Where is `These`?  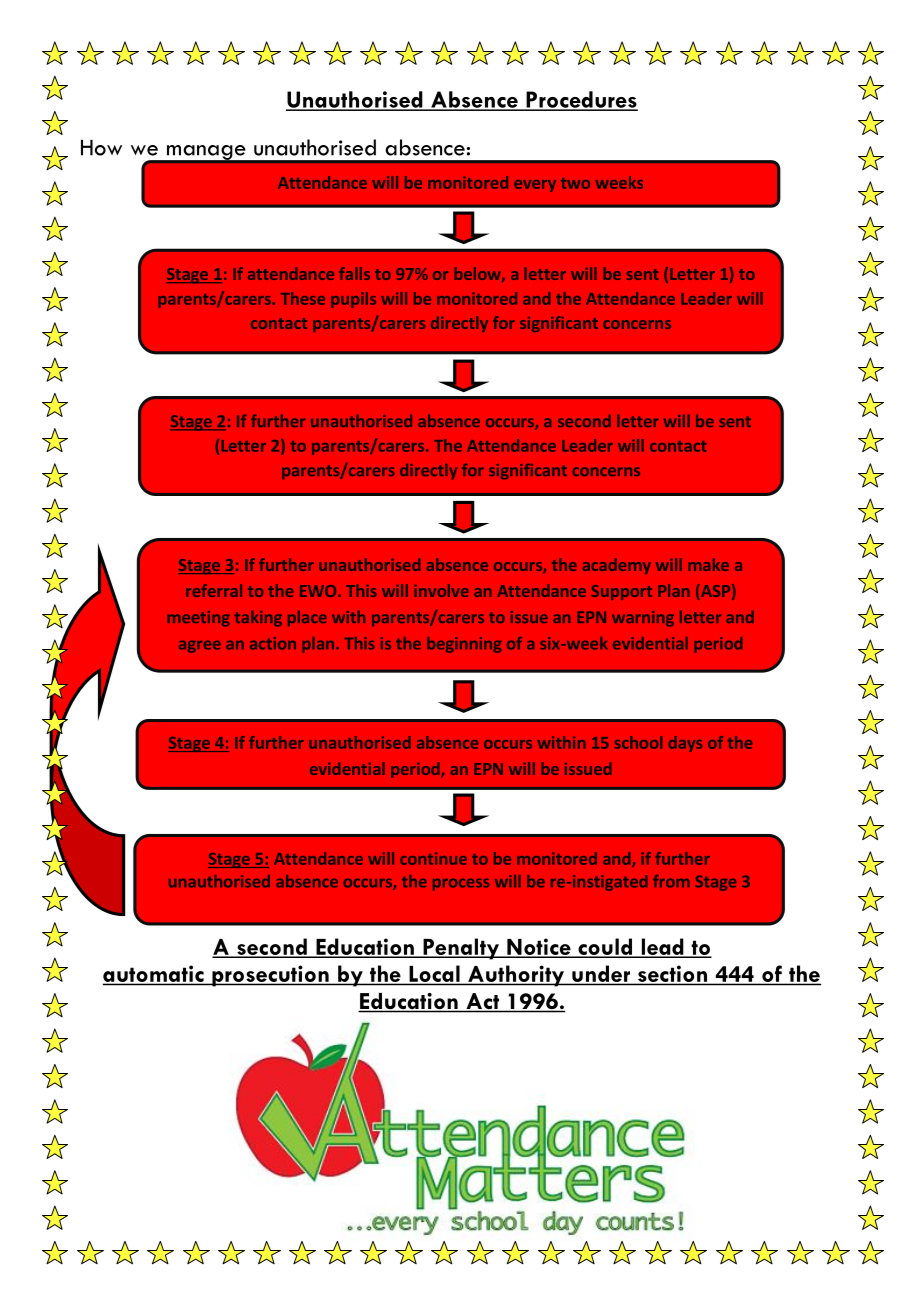
These is located at coordinates (303, 298).
